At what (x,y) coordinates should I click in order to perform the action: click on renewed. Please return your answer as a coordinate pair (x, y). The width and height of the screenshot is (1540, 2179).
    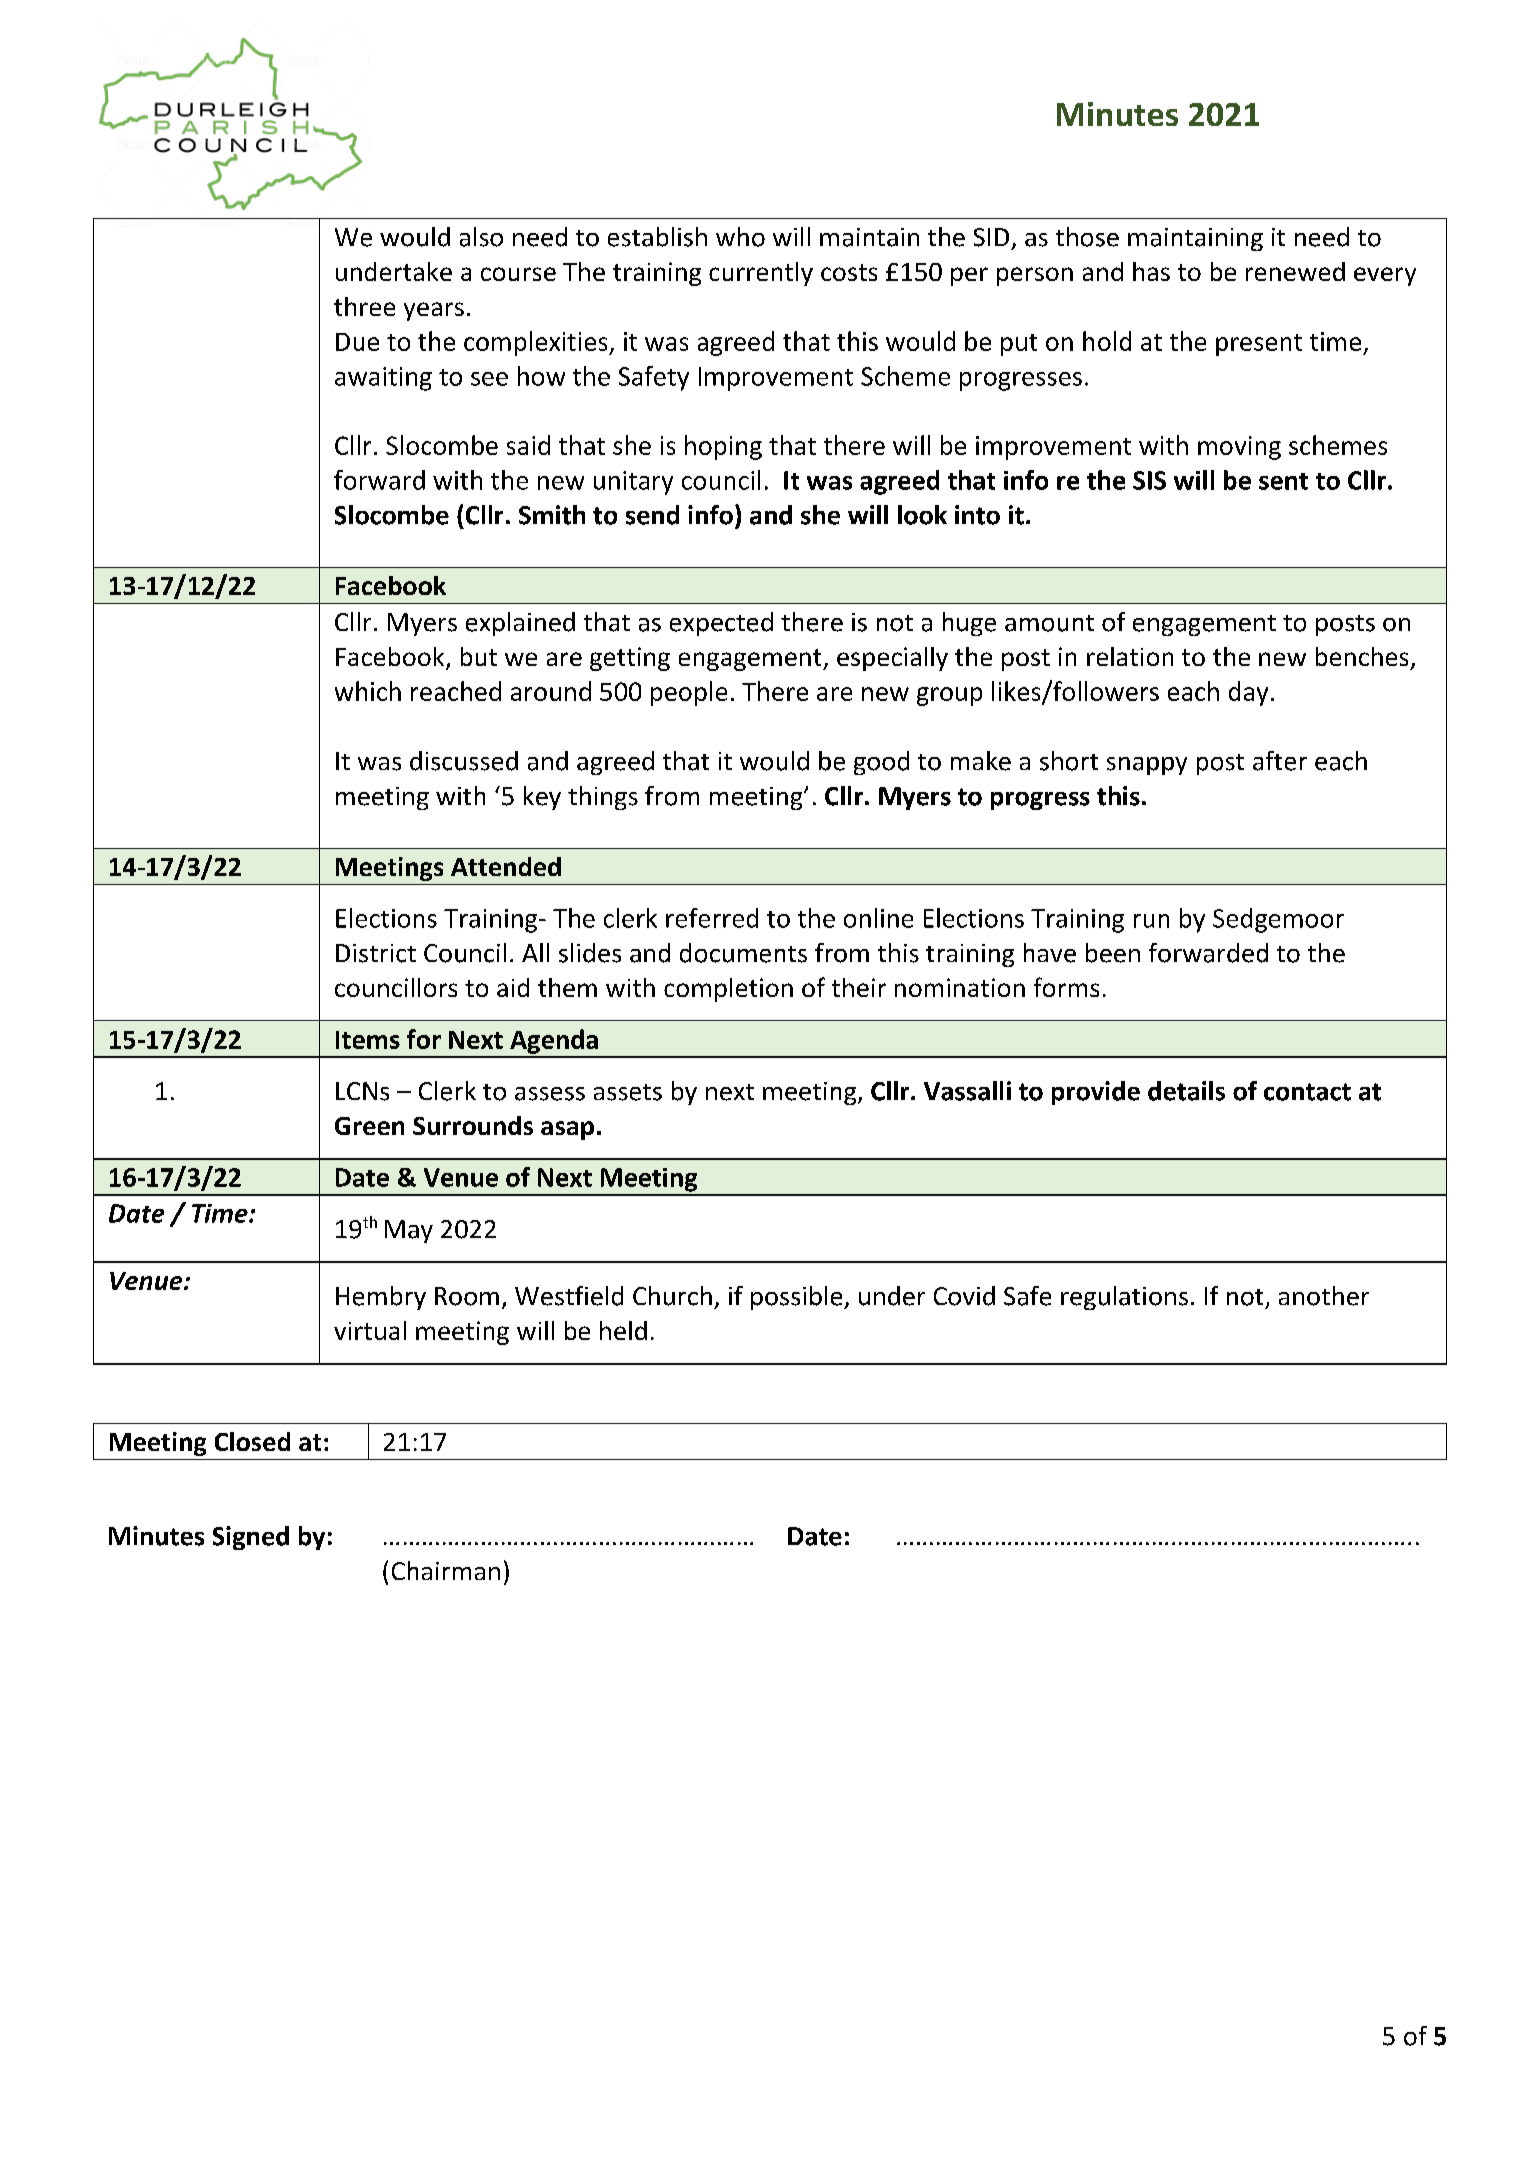
    Looking at the image, I should click on (1295, 271).
